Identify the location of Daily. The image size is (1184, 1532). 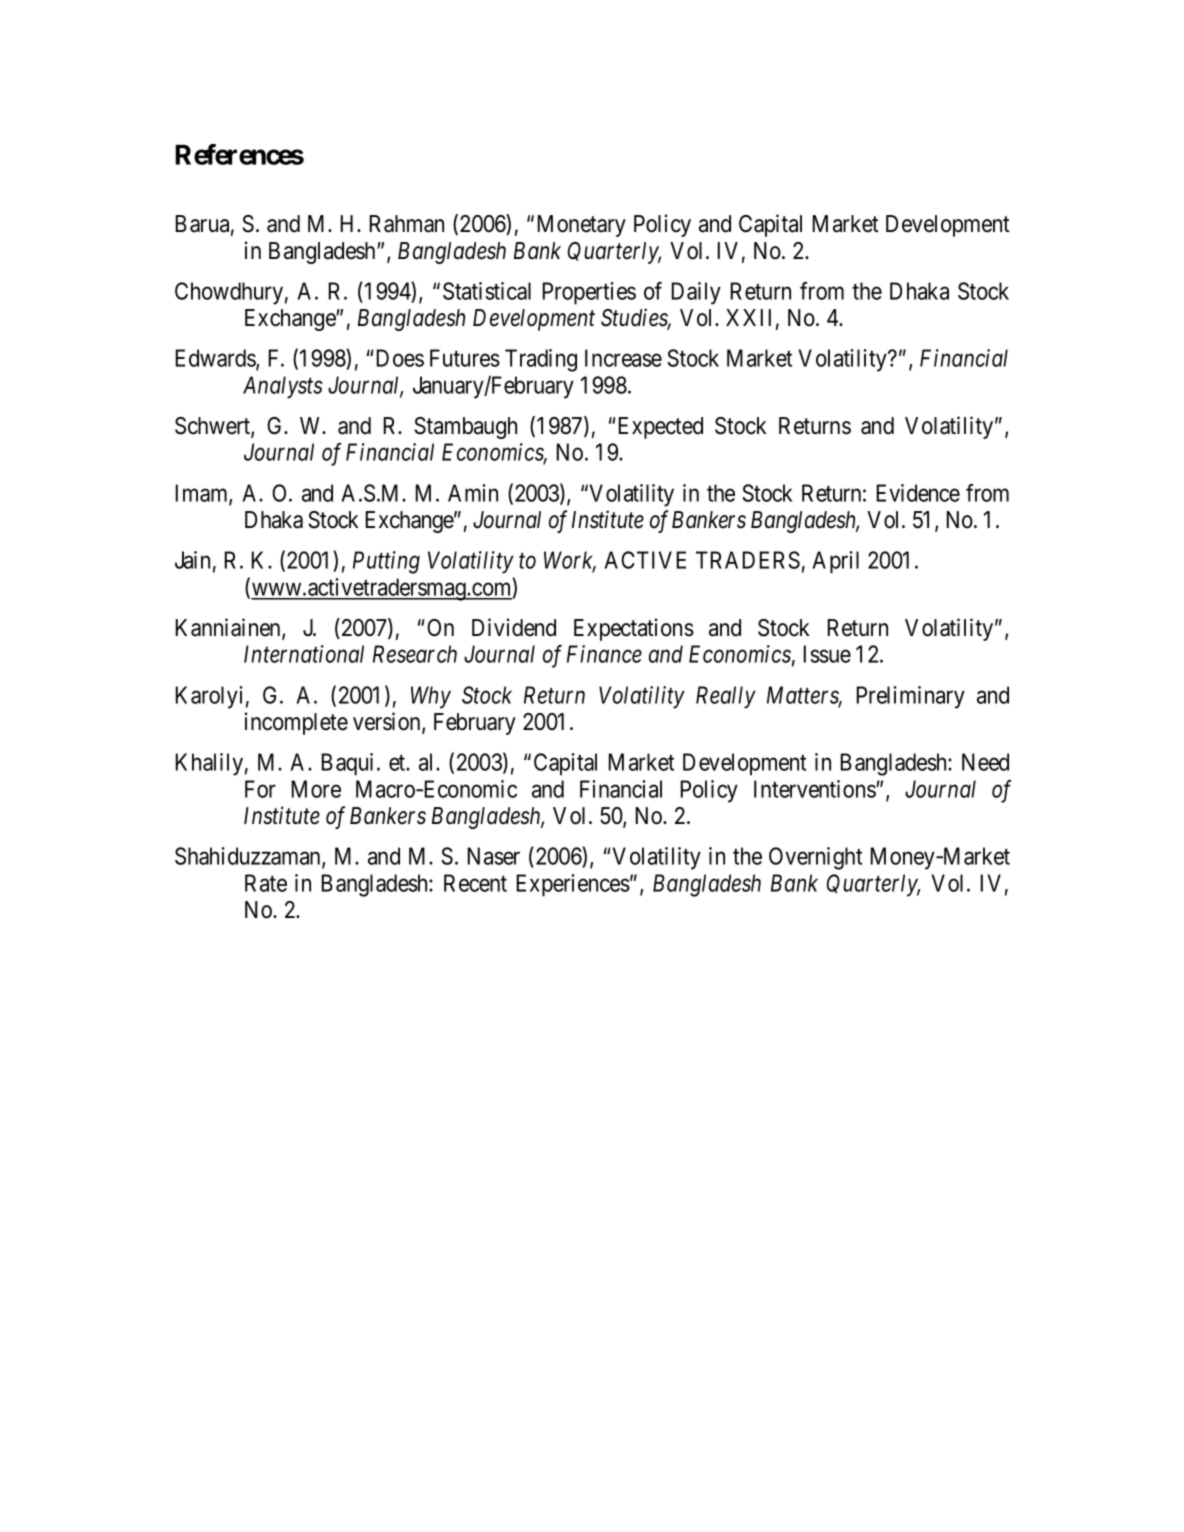
(696, 293).
